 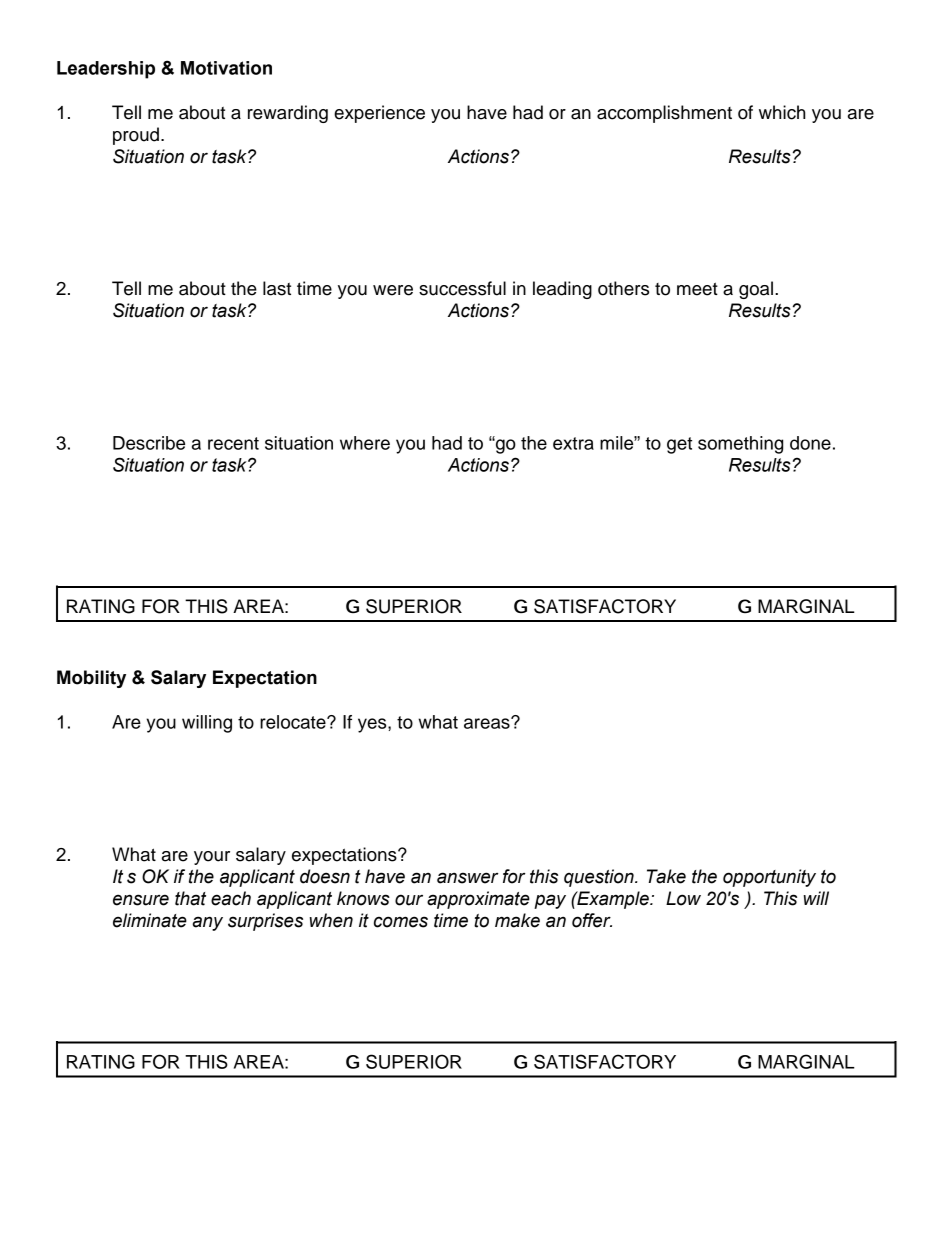 What do you see at coordinates (679, 445) in the screenshot?
I see `get` at bounding box center [679, 445].
